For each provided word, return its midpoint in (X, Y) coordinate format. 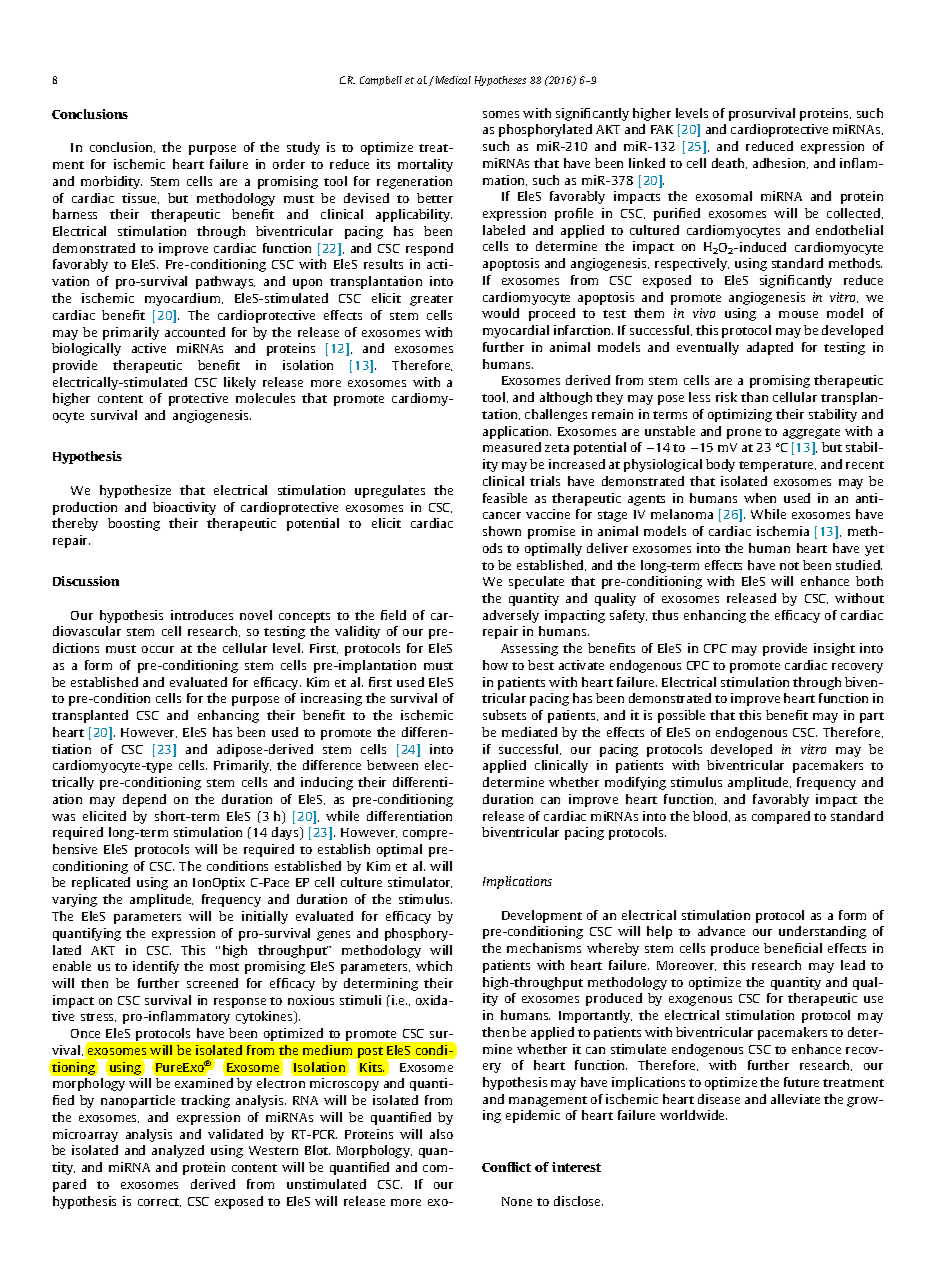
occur (158, 649)
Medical (452, 80)
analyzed (178, 1151)
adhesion (780, 163)
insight (834, 649)
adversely (511, 616)
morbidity (111, 182)
